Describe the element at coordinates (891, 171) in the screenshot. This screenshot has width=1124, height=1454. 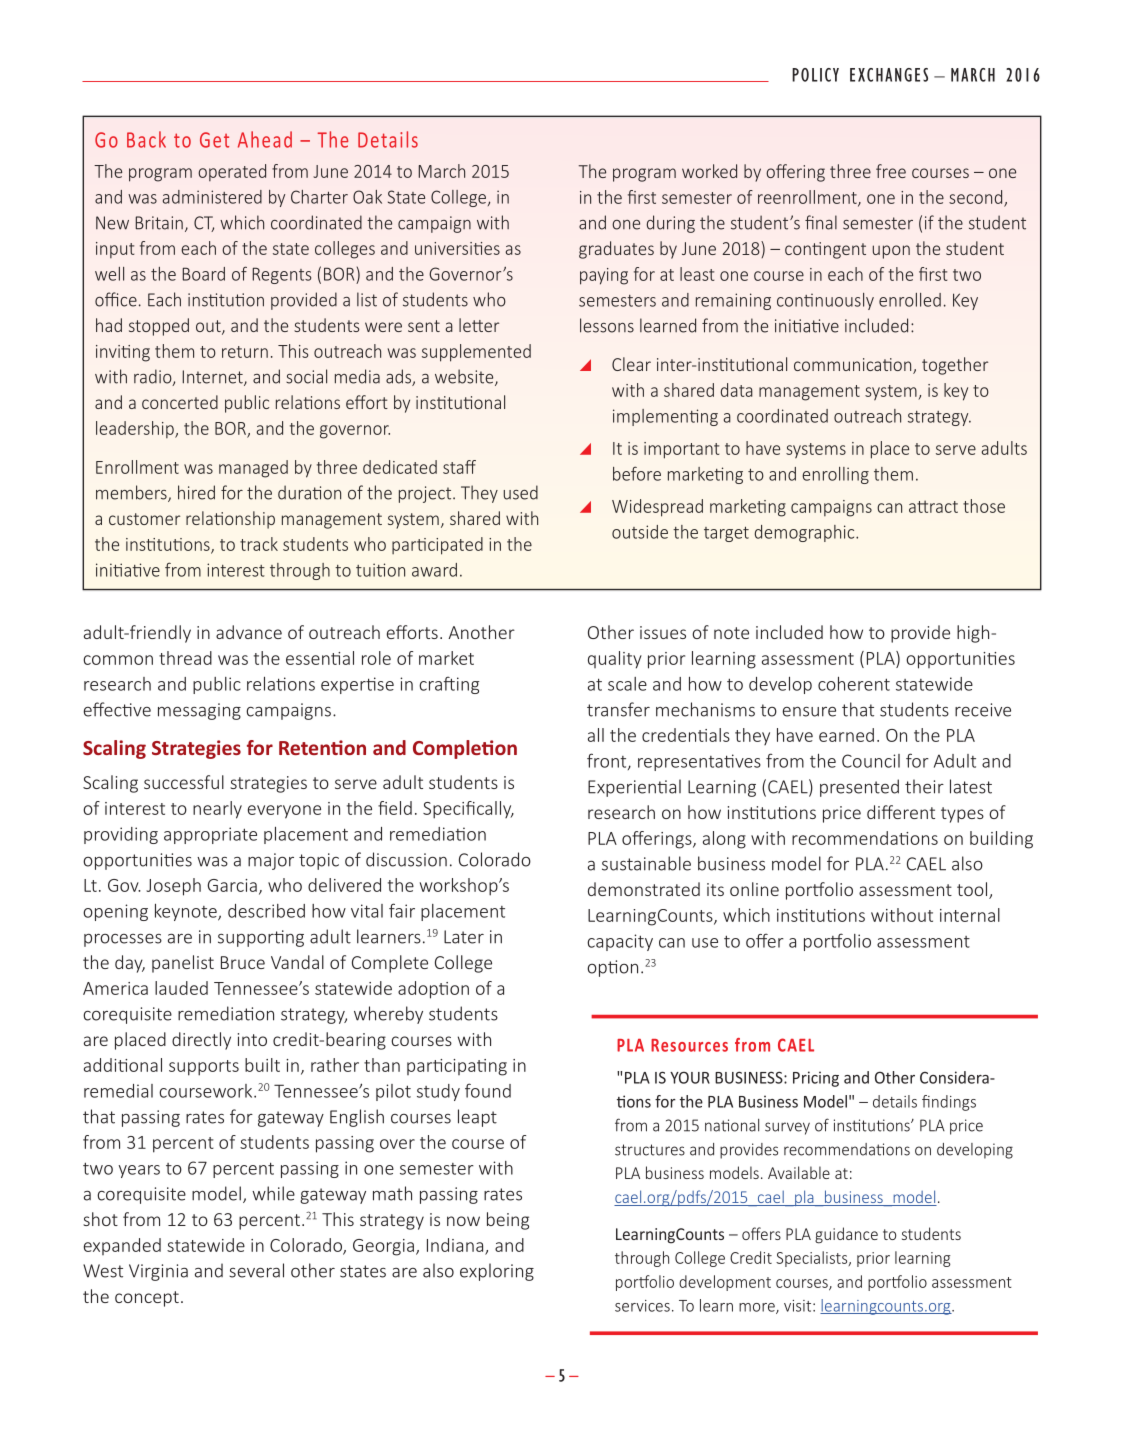
I see `free` at that location.
